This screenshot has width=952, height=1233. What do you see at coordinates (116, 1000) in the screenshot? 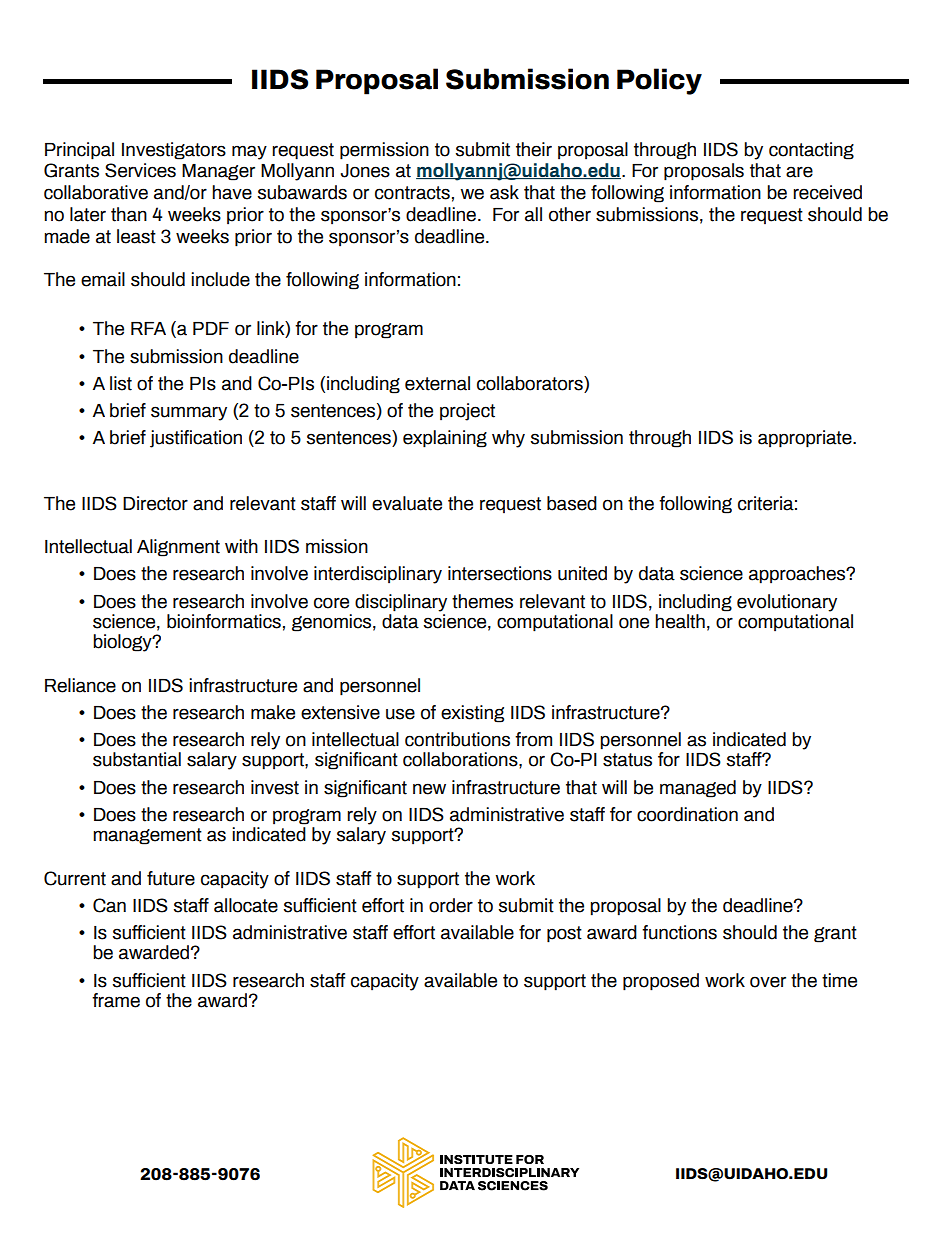
I see `frame` at bounding box center [116, 1000].
